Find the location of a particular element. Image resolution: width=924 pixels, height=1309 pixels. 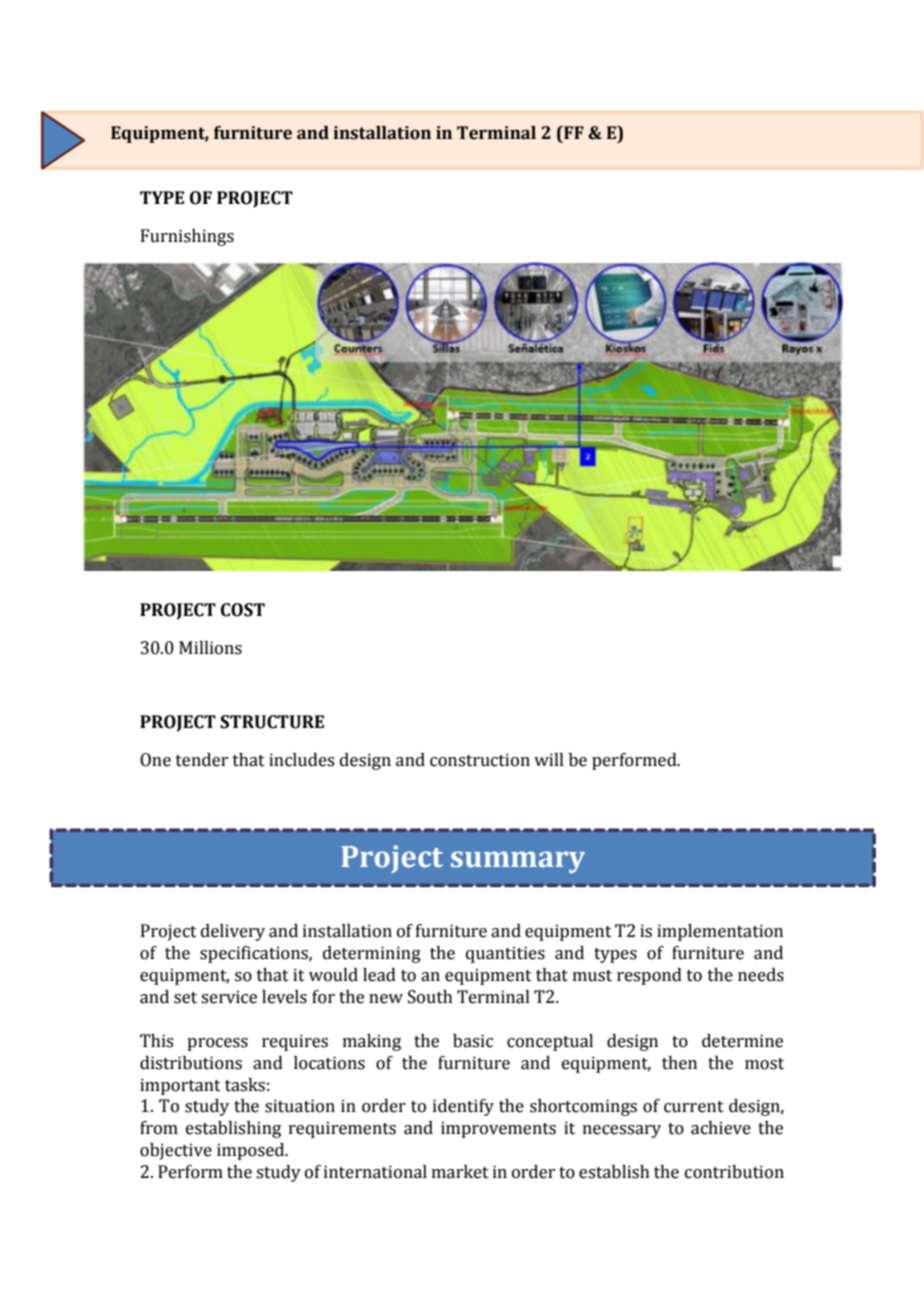

COST is located at coordinates (243, 610).
